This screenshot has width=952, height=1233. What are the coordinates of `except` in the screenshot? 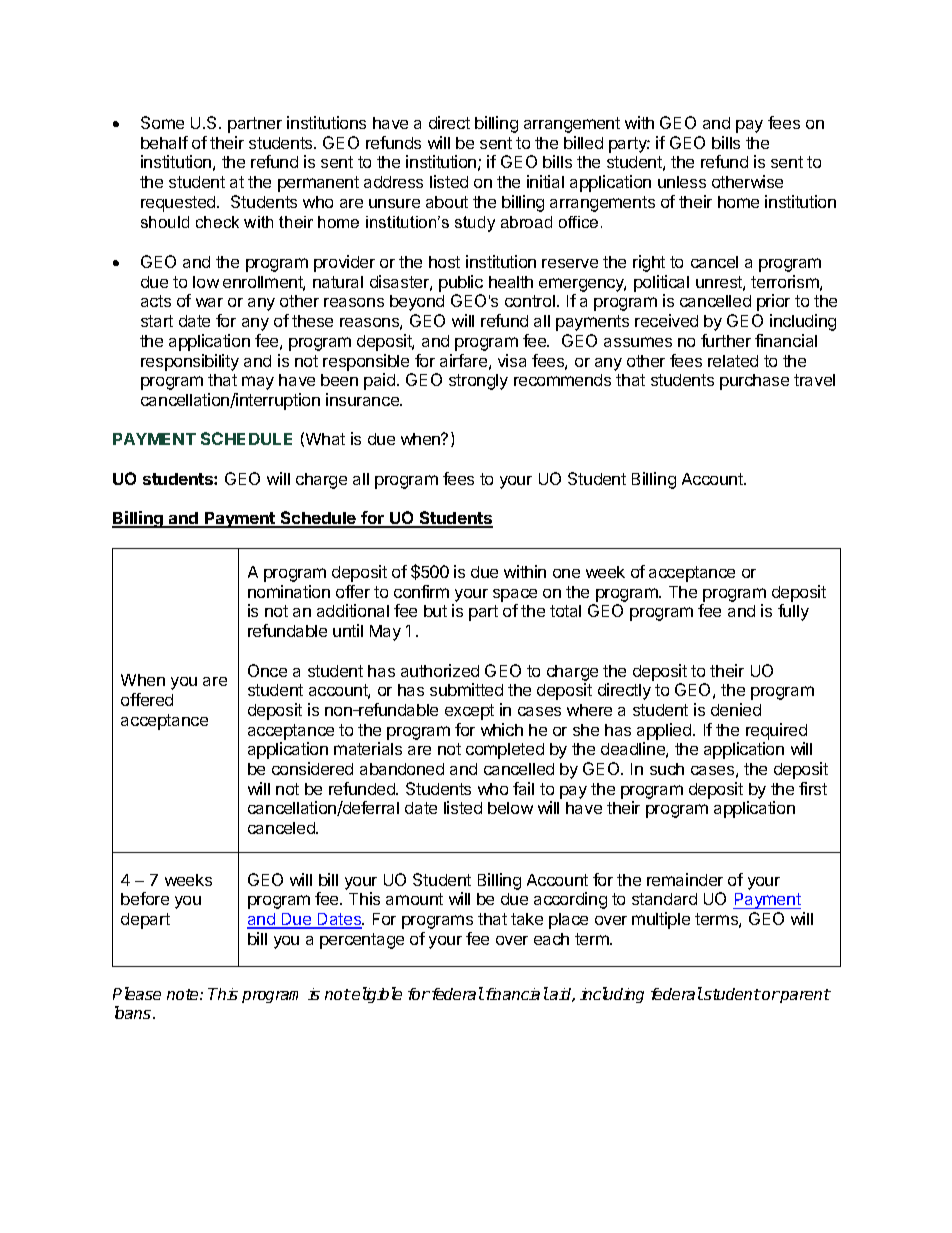 It's located at (469, 712).
